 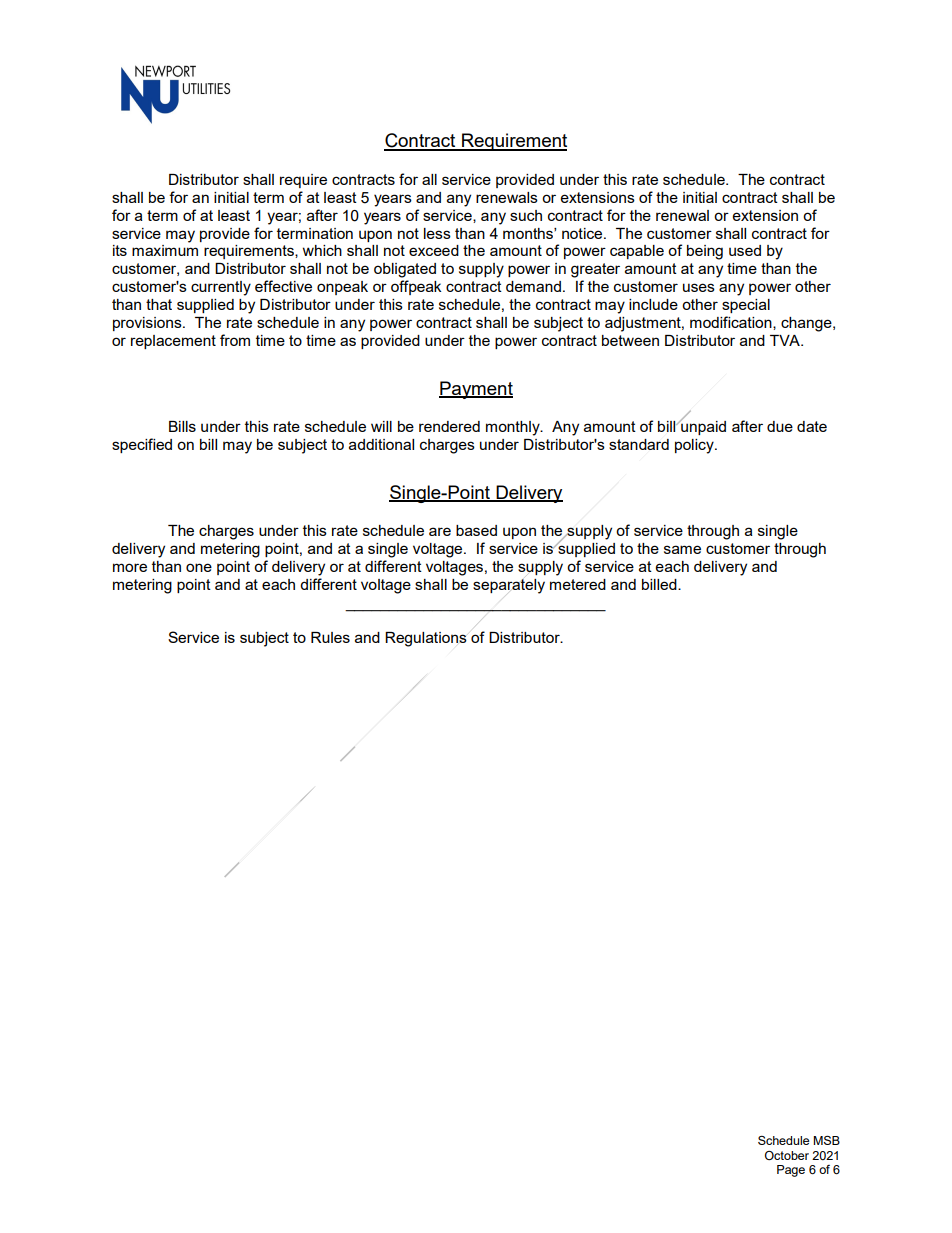 I want to click on maximum, so click(x=165, y=250).
